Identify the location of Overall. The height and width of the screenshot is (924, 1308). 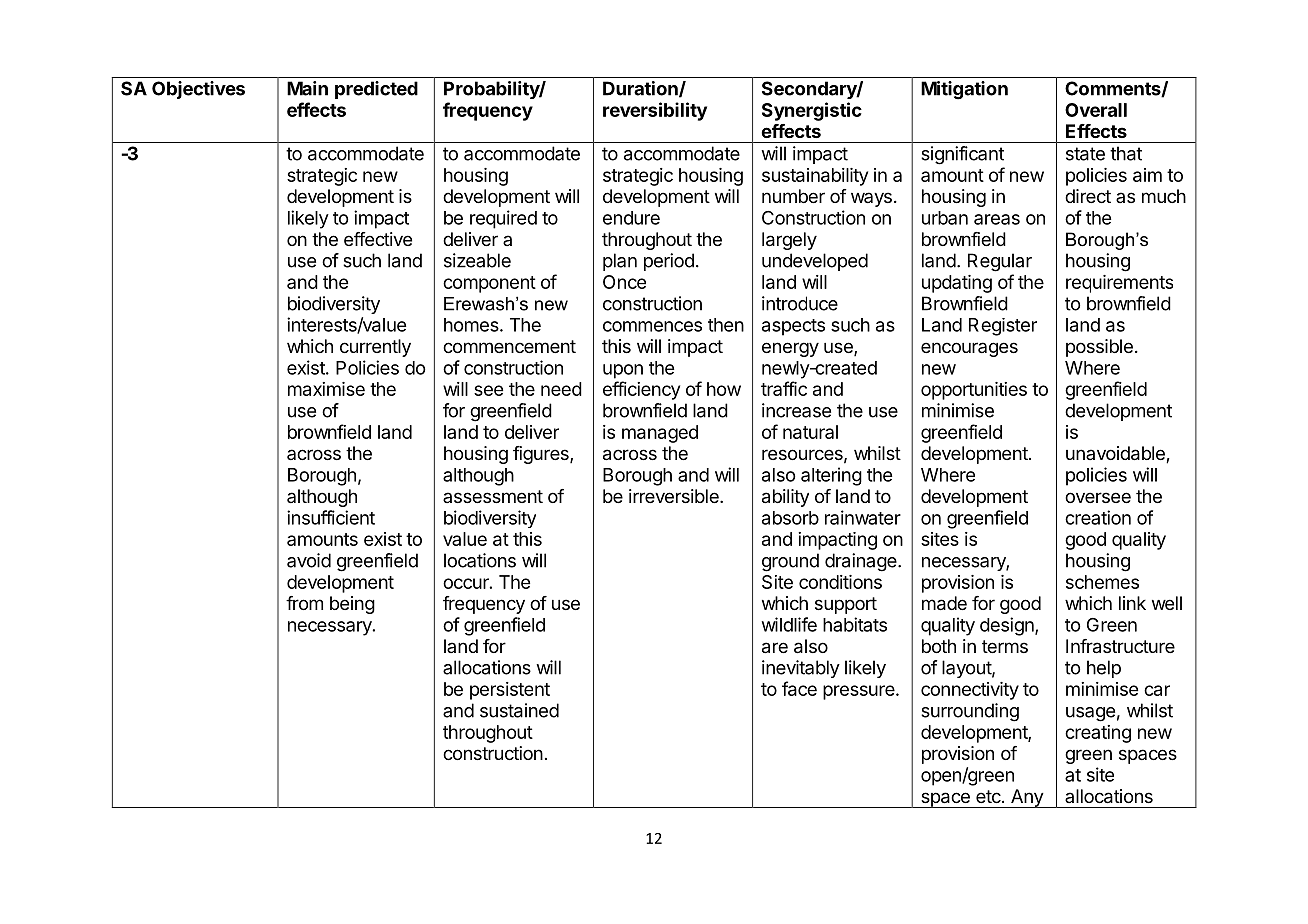
(1096, 110).
